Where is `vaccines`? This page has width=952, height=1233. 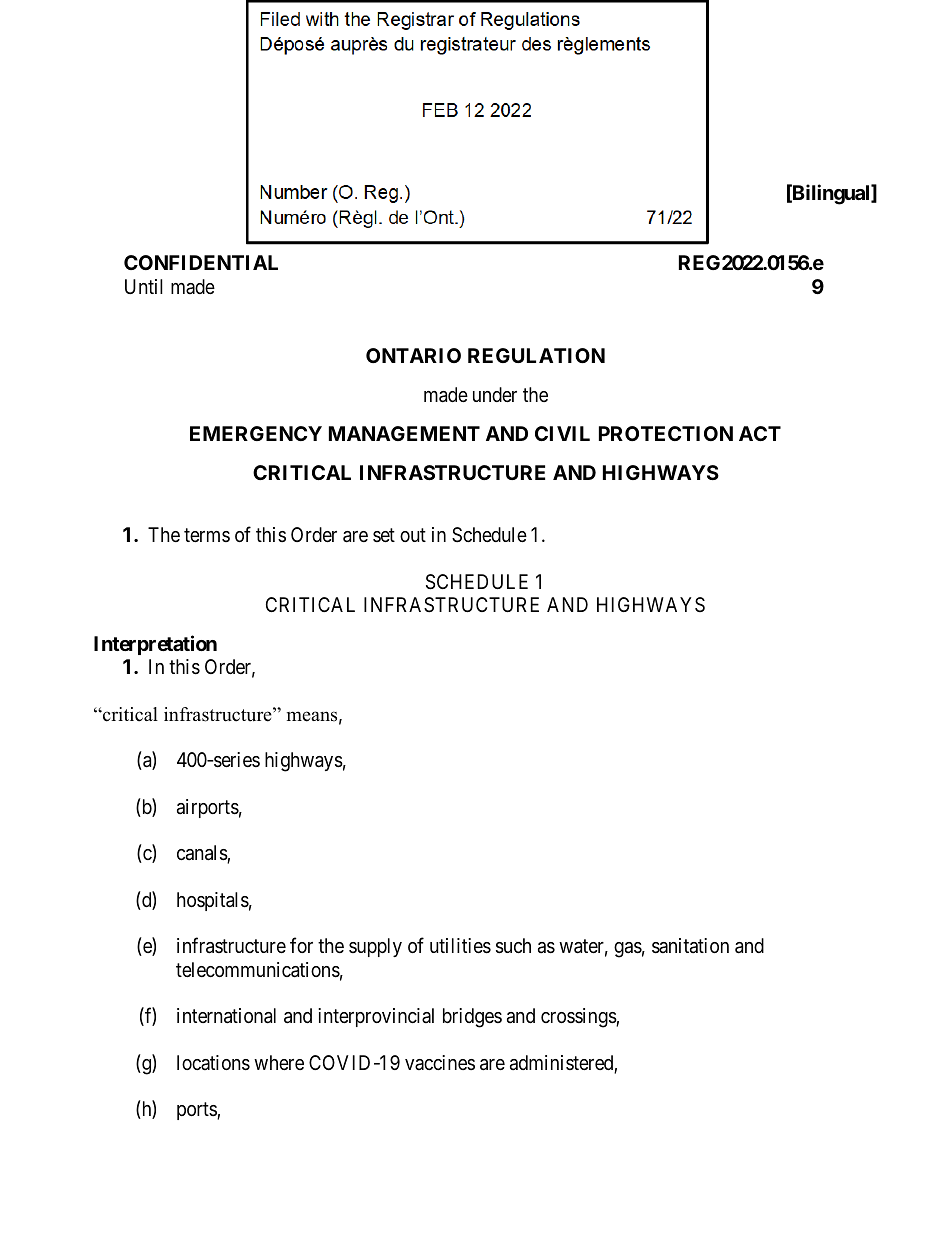
vaccines is located at coordinates (440, 1062).
